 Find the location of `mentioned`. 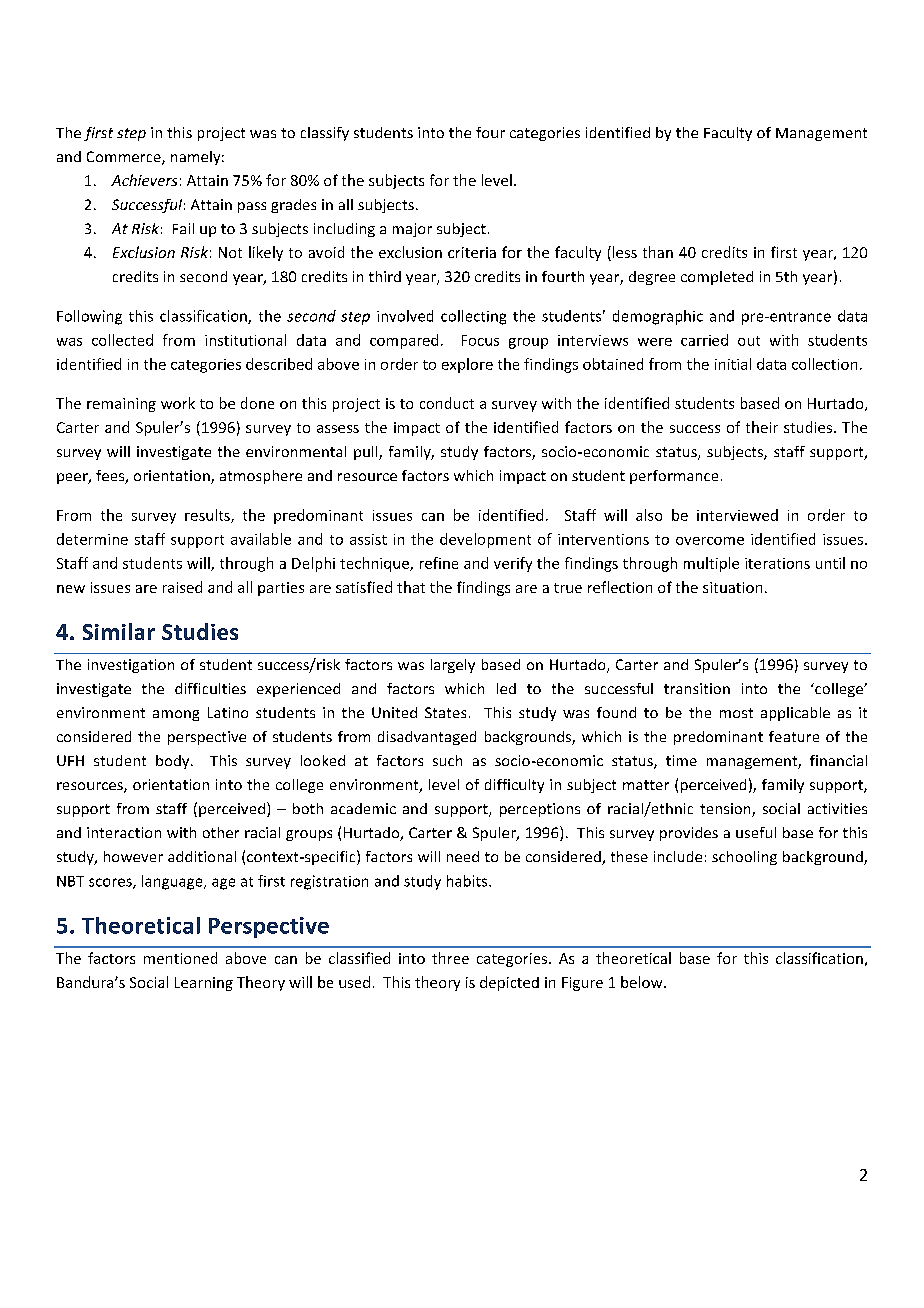

mentioned is located at coordinates (180, 958).
